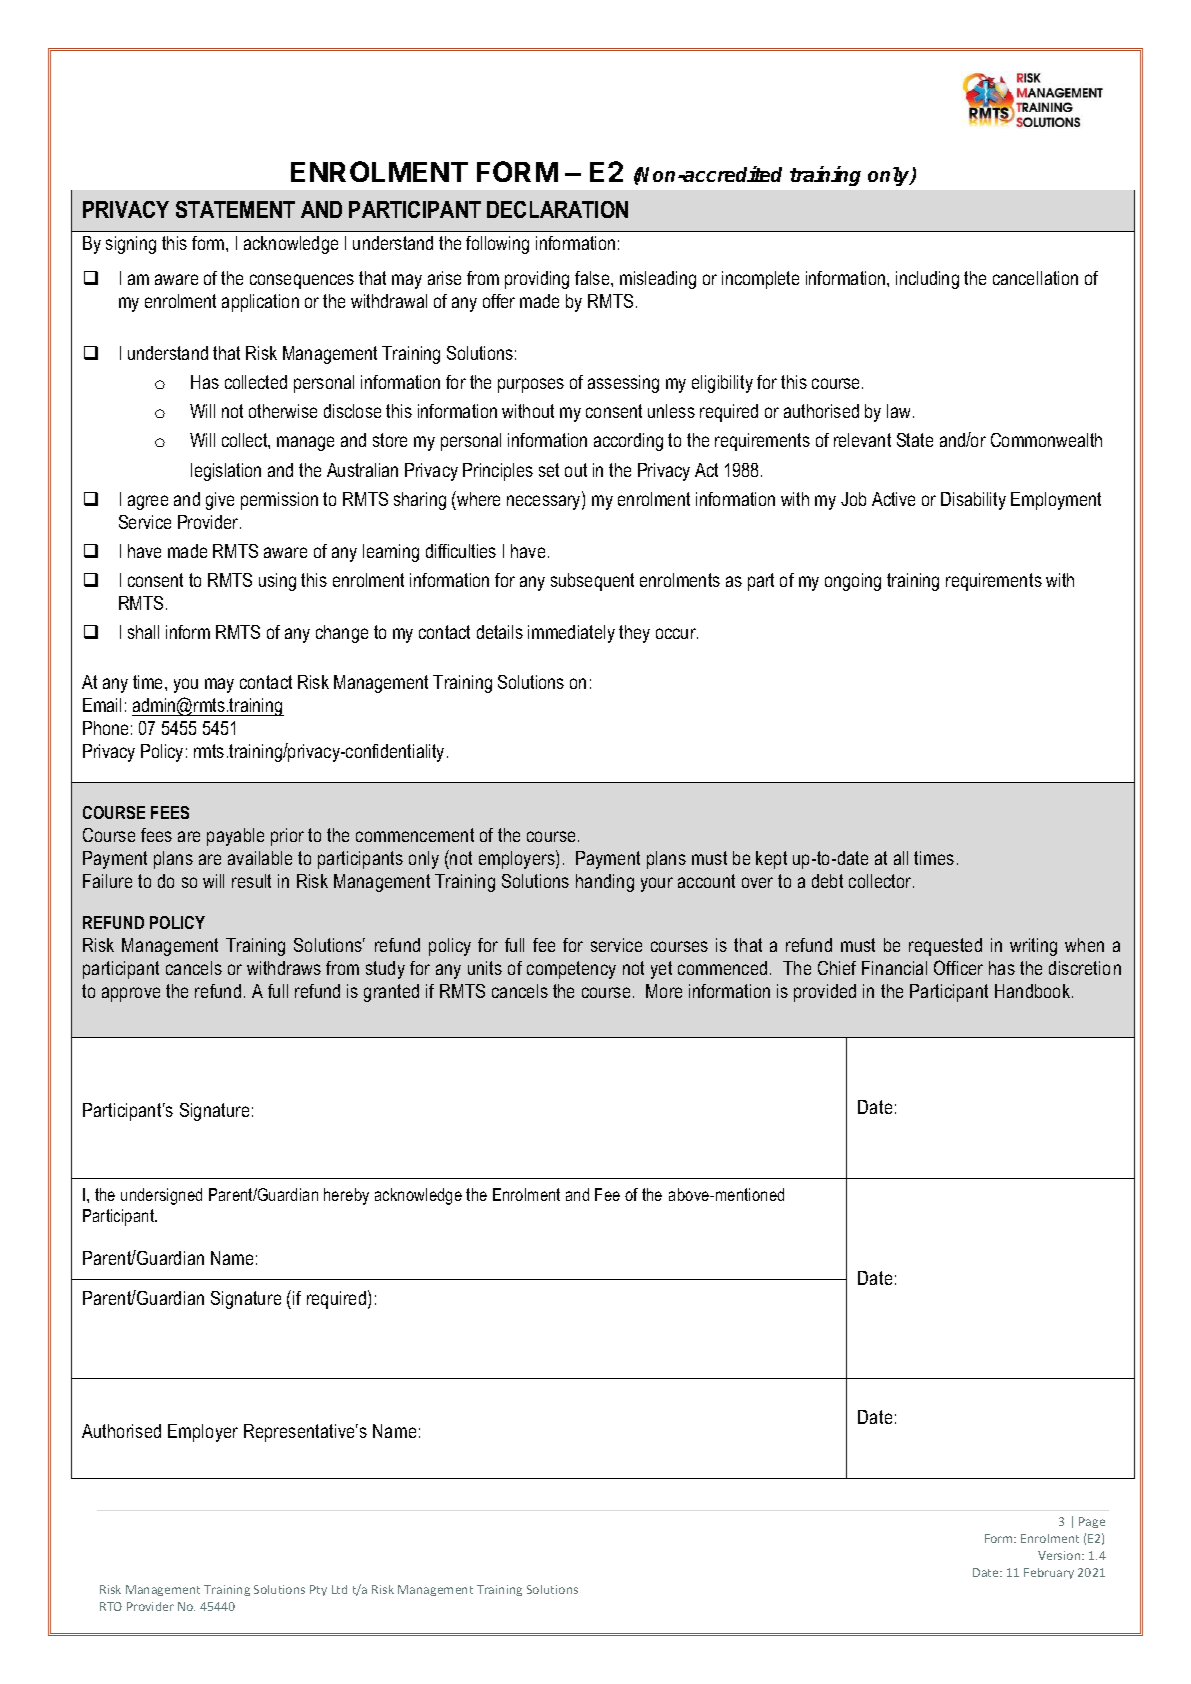 The height and width of the screenshot is (1684, 1191). Describe the element at coordinates (945, 947) in the screenshot. I see `requested` at that location.
